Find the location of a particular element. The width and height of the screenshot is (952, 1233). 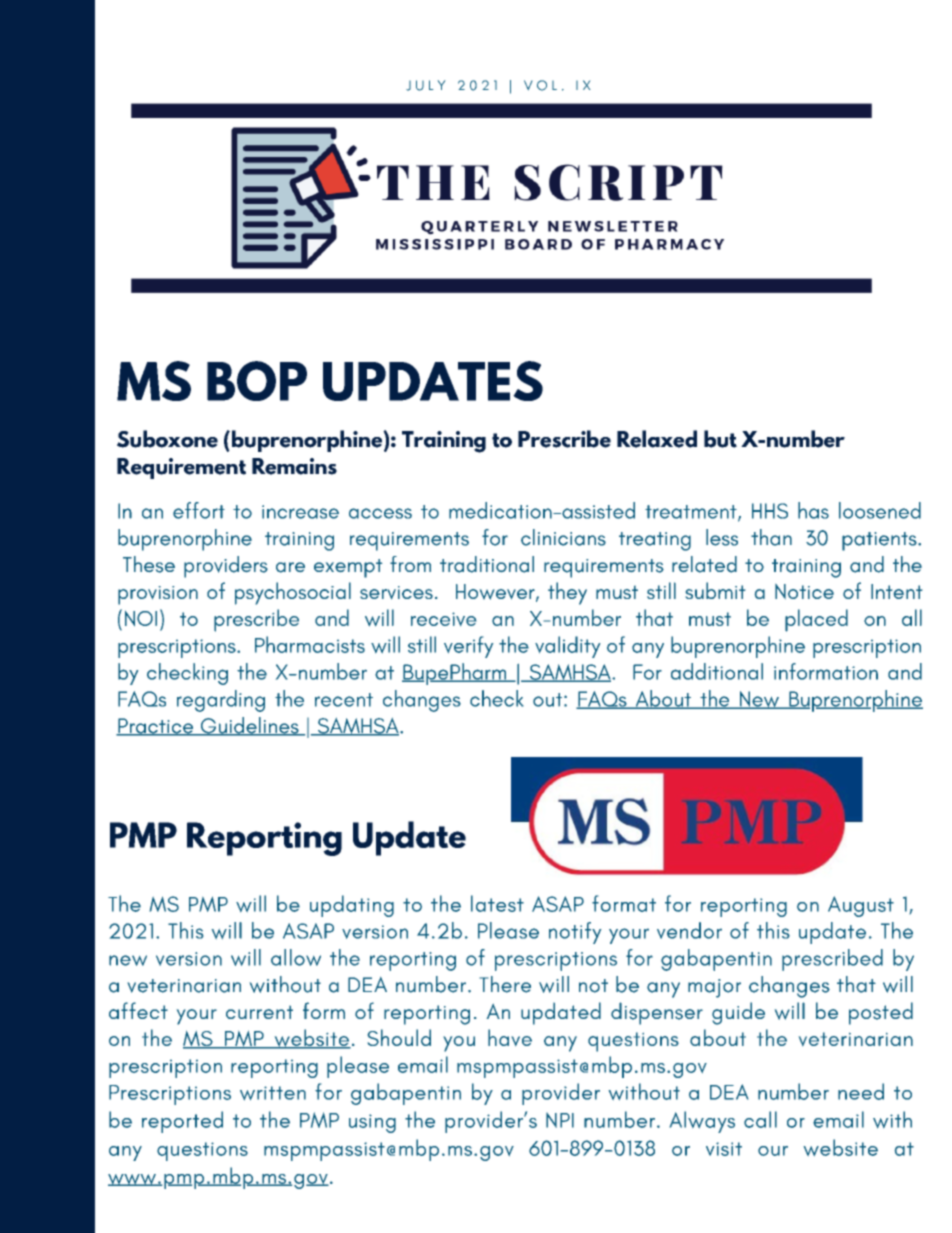

recent is located at coordinates (344, 700).
